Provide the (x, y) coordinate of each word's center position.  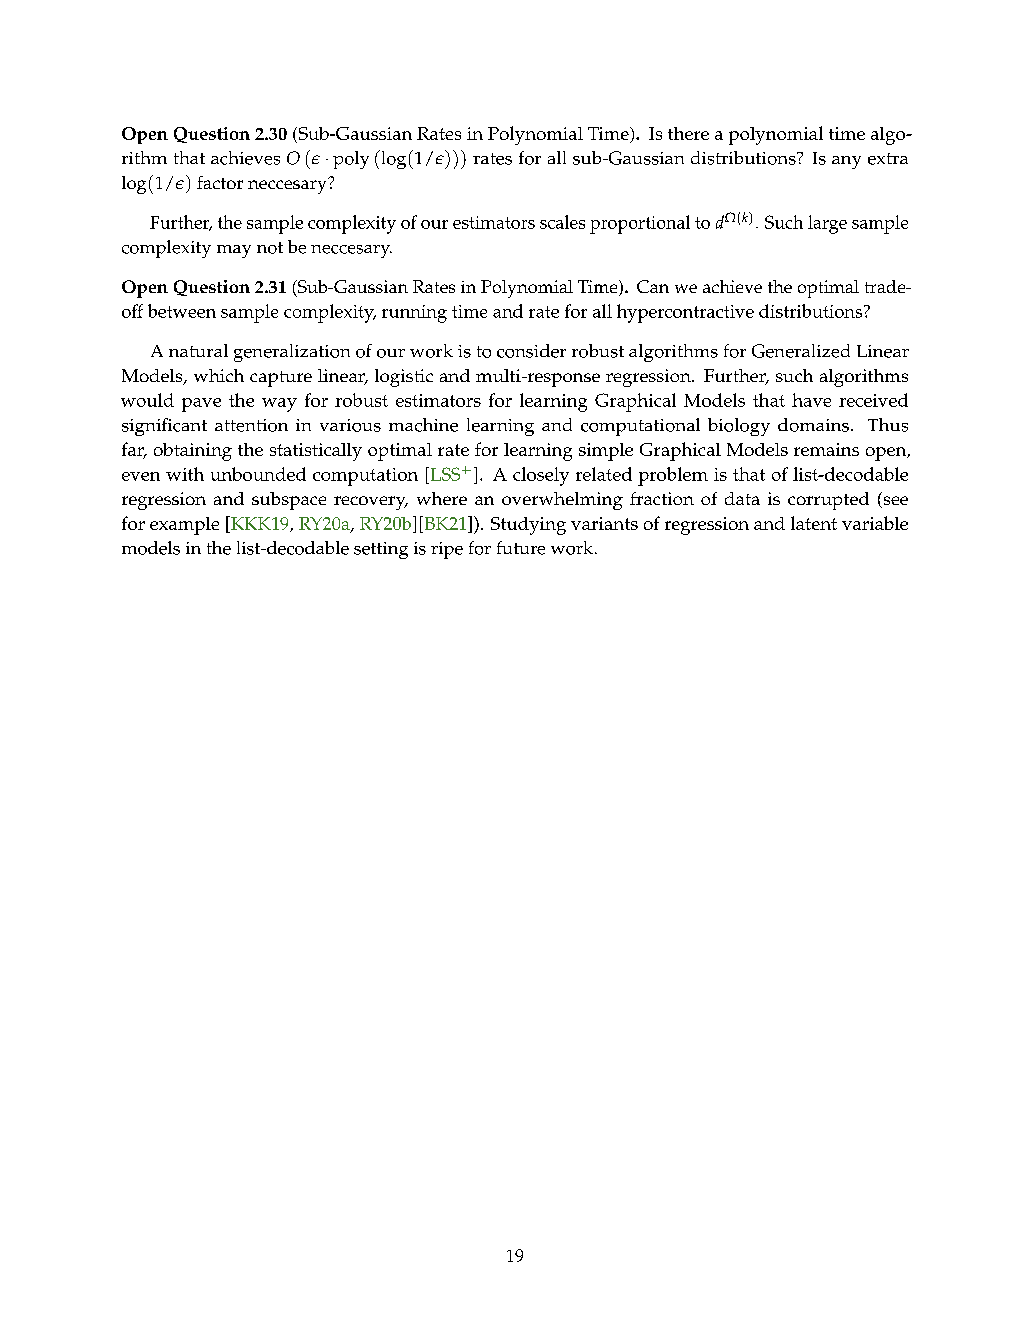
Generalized (801, 351)
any (846, 162)
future (521, 548)
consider (531, 351)
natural (198, 350)
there (688, 133)
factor (220, 182)
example (184, 526)
